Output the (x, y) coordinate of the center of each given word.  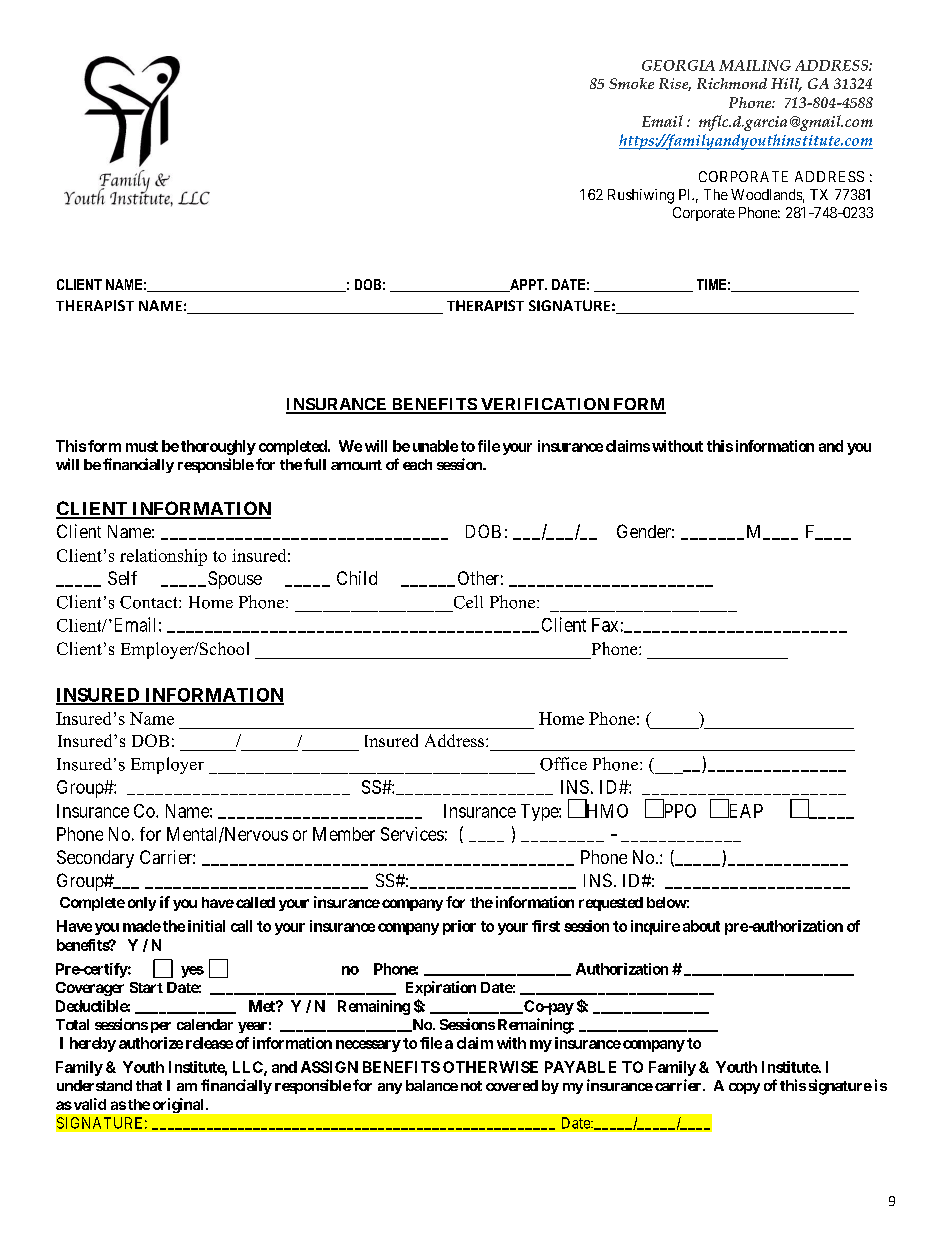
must (142, 446)
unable (435, 446)
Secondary (95, 859)
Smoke (631, 83)
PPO (678, 810)
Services (412, 834)
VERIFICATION (544, 405)
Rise (675, 84)
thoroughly (218, 447)
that (149, 1085)
